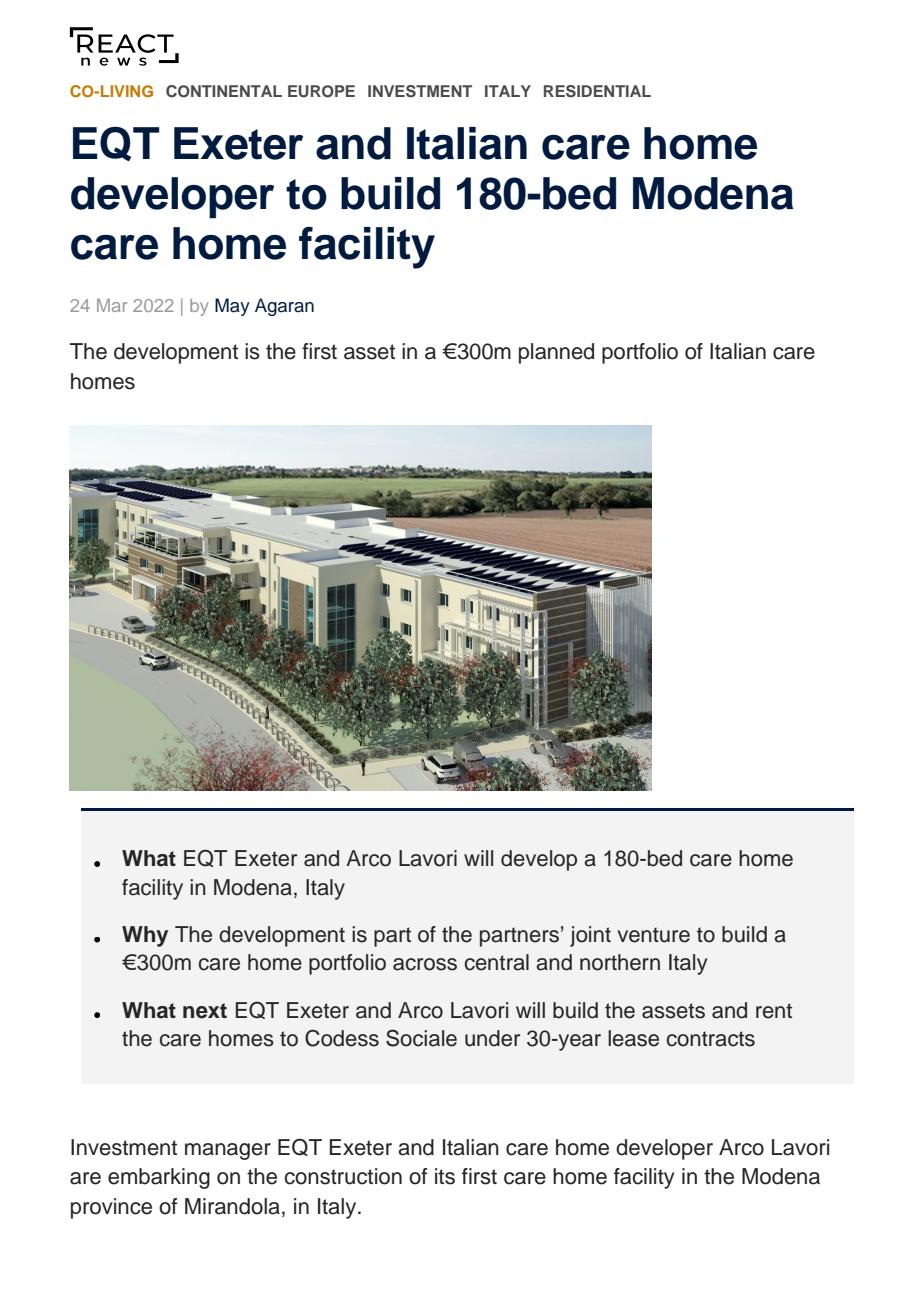 The width and height of the document is (924, 1308). What do you see at coordinates (425, 964) in the document?
I see `across` at bounding box center [425, 964].
